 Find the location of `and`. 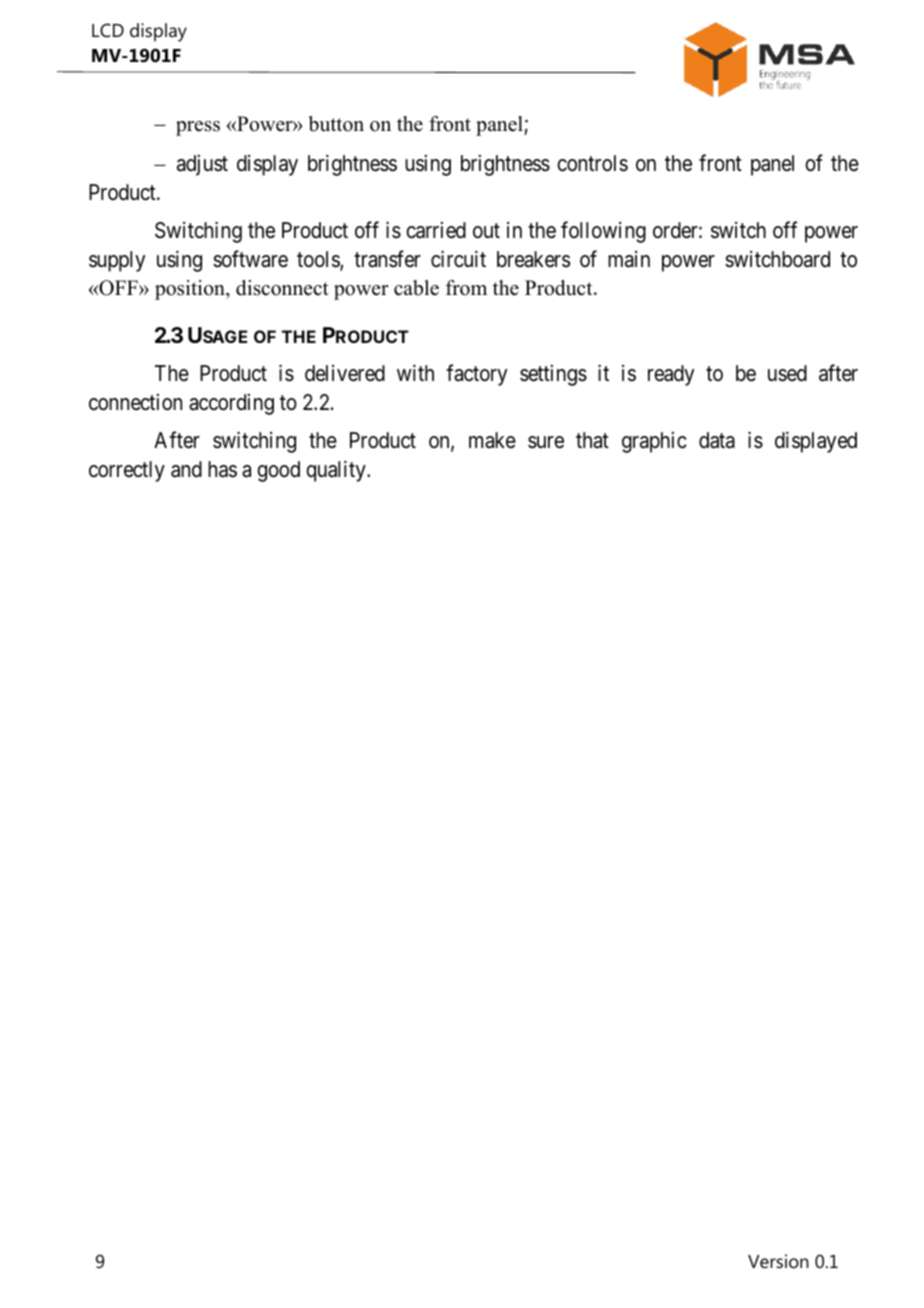

and is located at coordinates (186, 469).
